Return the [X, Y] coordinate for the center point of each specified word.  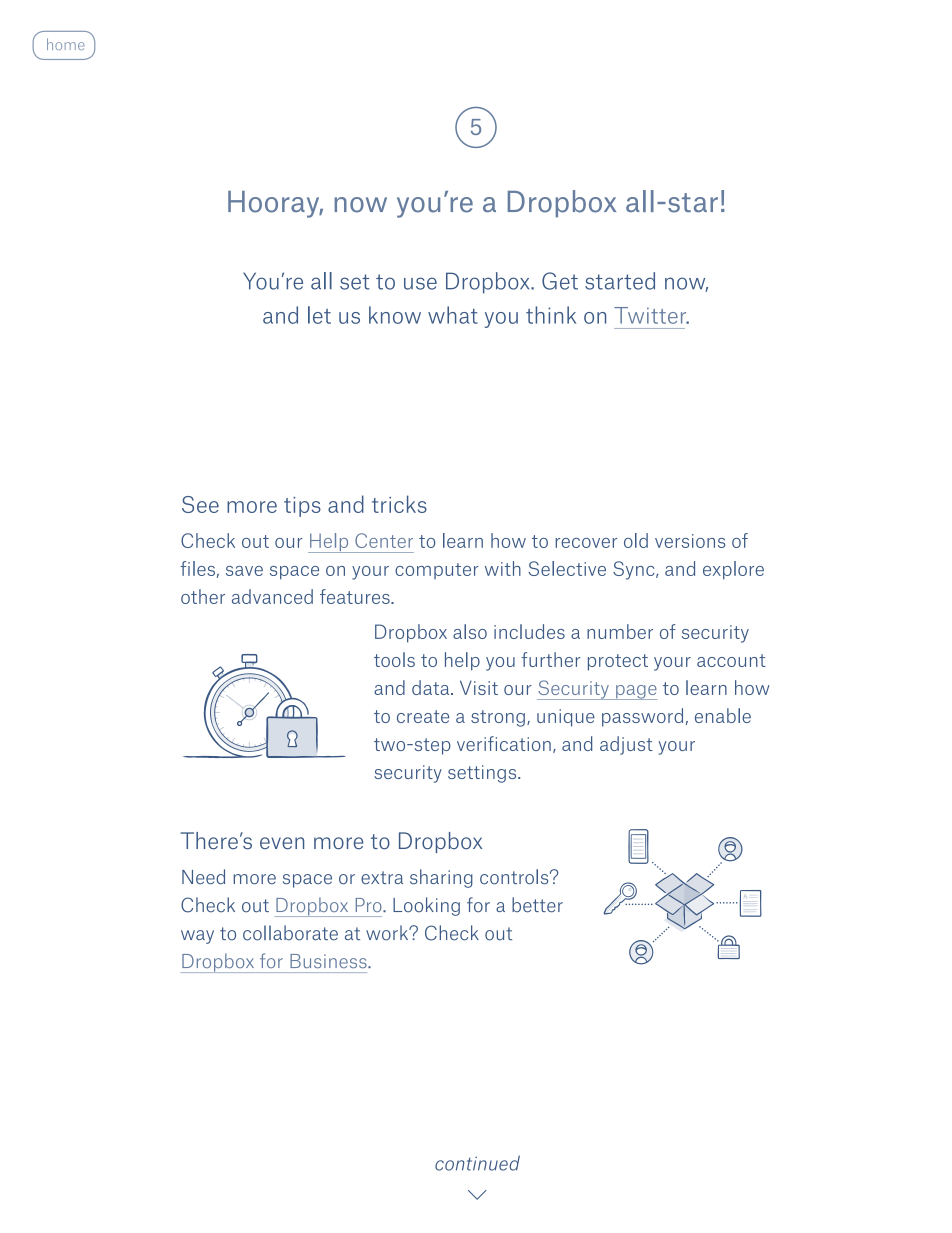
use [420, 283]
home [66, 44]
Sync [635, 570]
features [356, 596]
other [203, 596]
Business [329, 961]
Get [560, 281]
